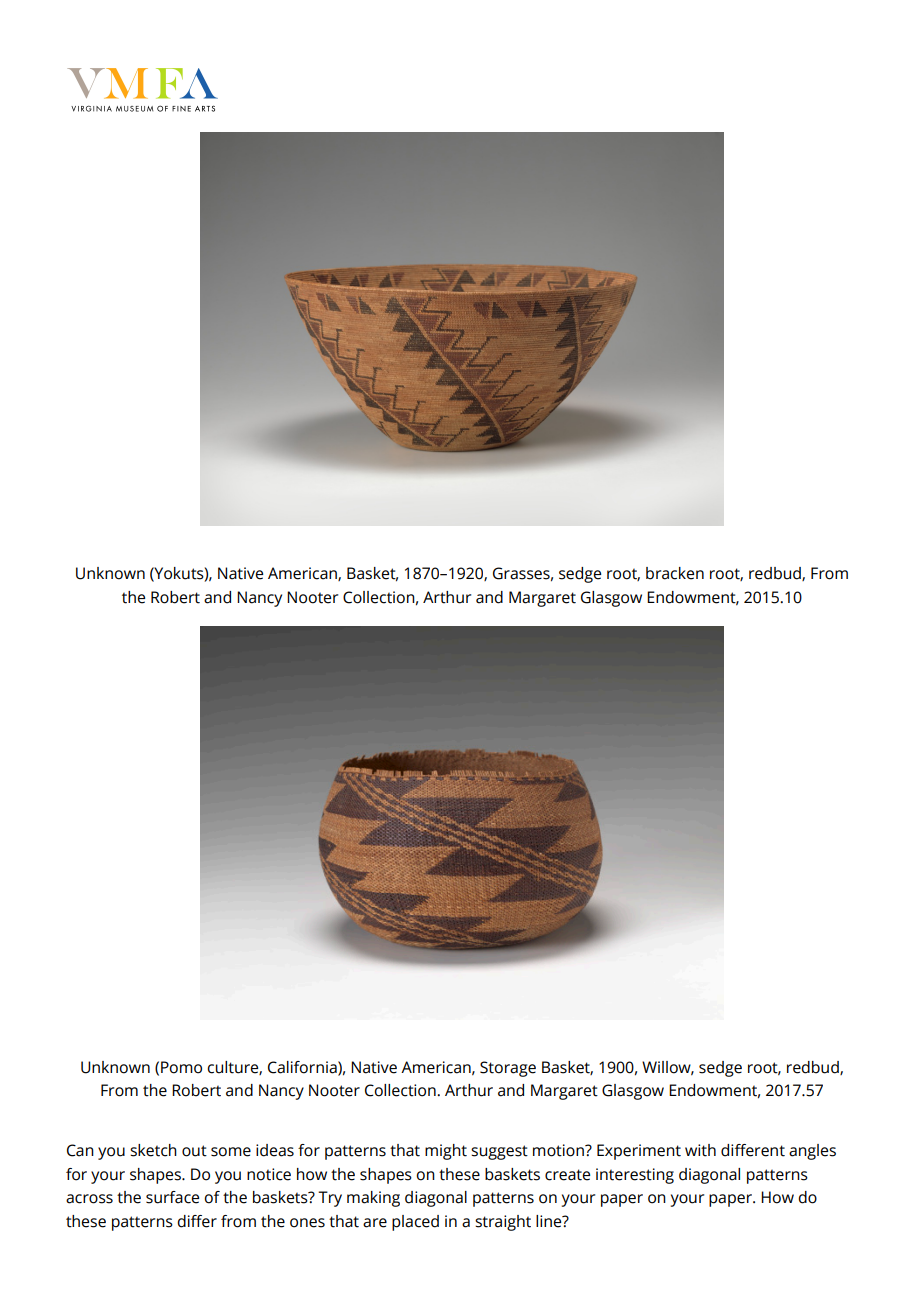 This image has width=924, height=1308. What do you see at coordinates (172, 1197) in the image?
I see `surface` at bounding box center [172, 1197].
